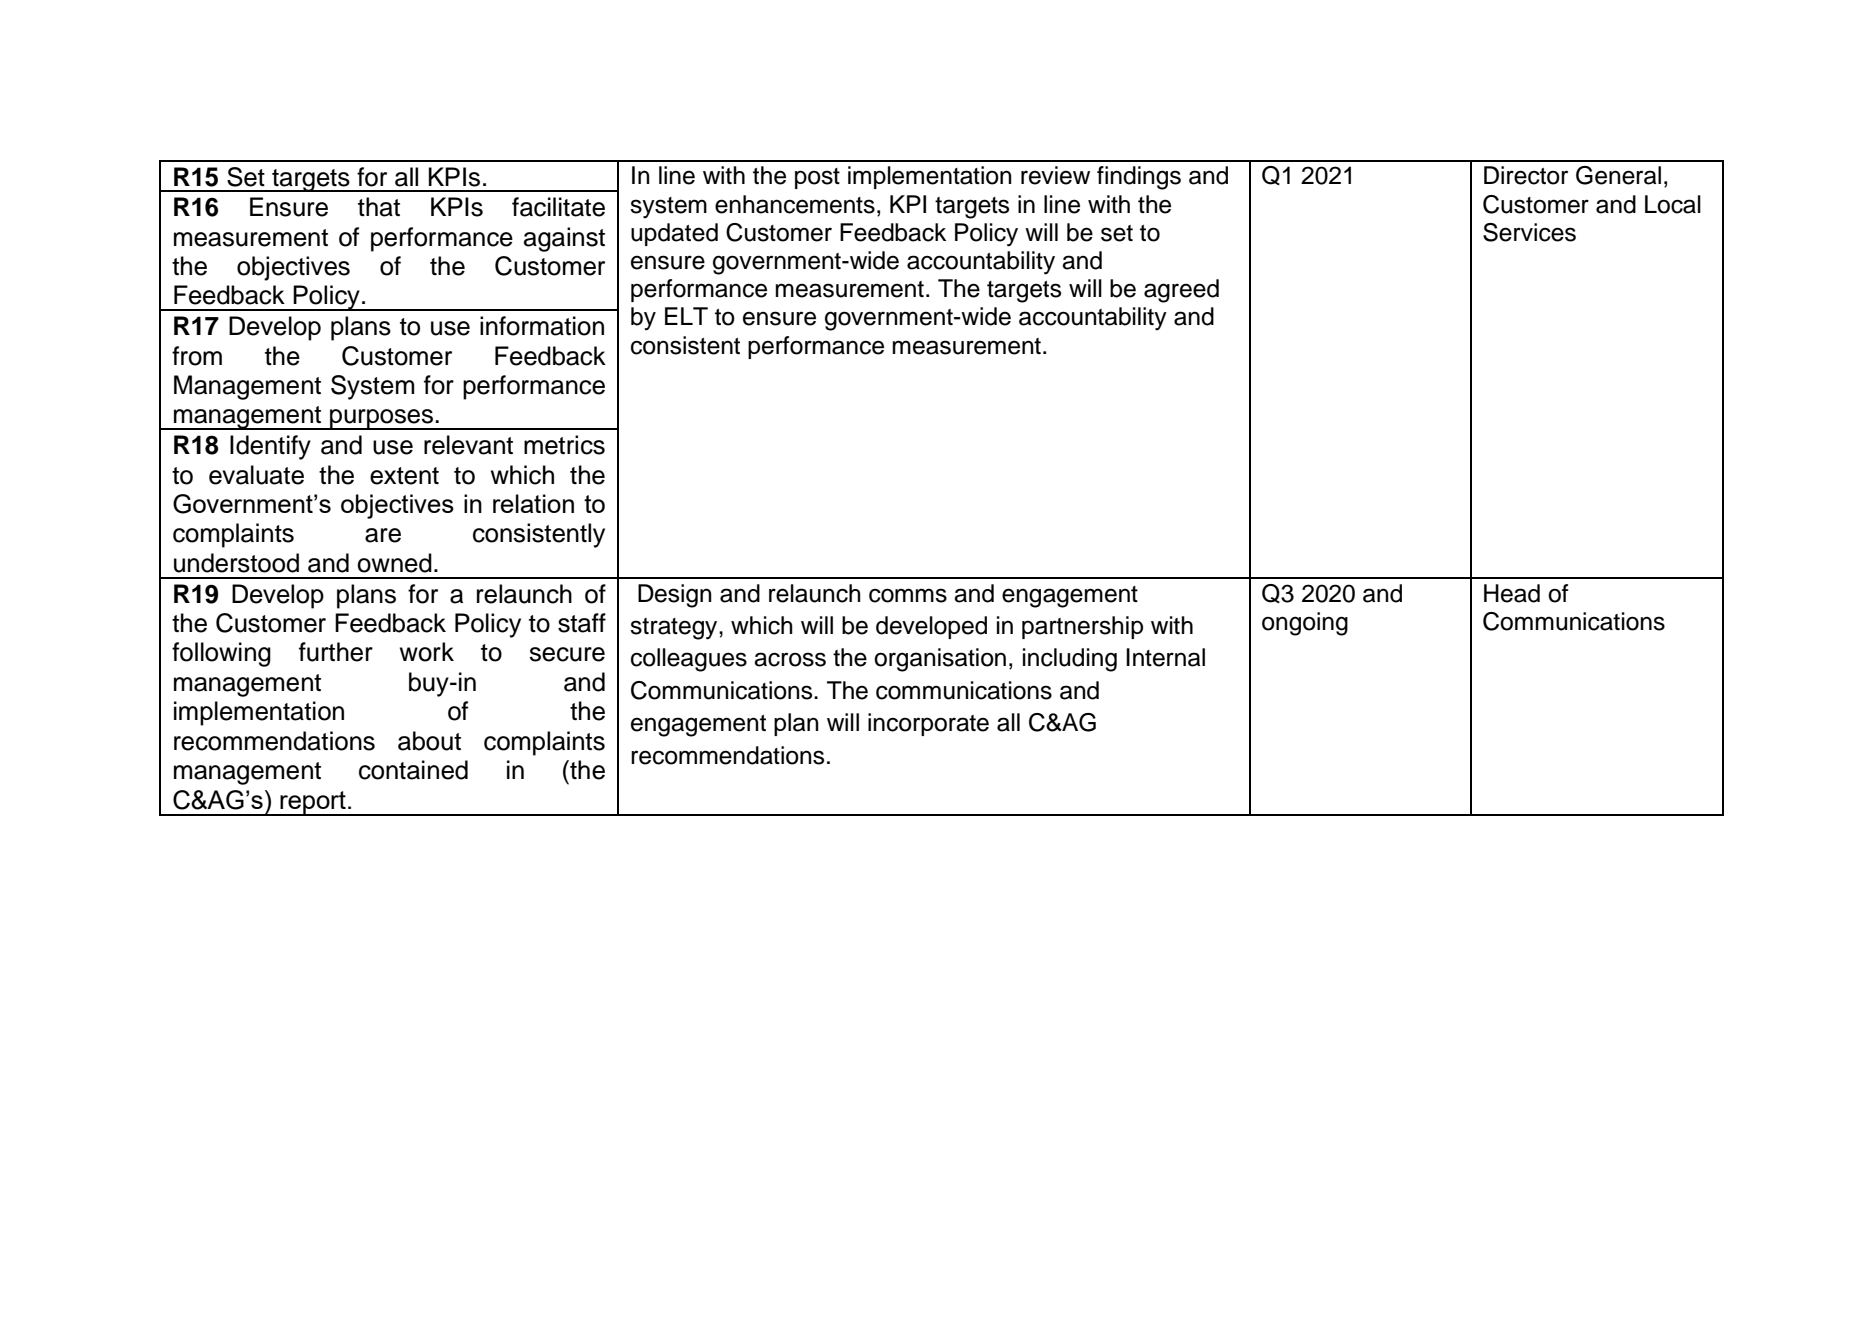 The width and height of the page is (1875, 1326). Describe the element at coordinates (817, 178) in the page. I see `post` at that location.
